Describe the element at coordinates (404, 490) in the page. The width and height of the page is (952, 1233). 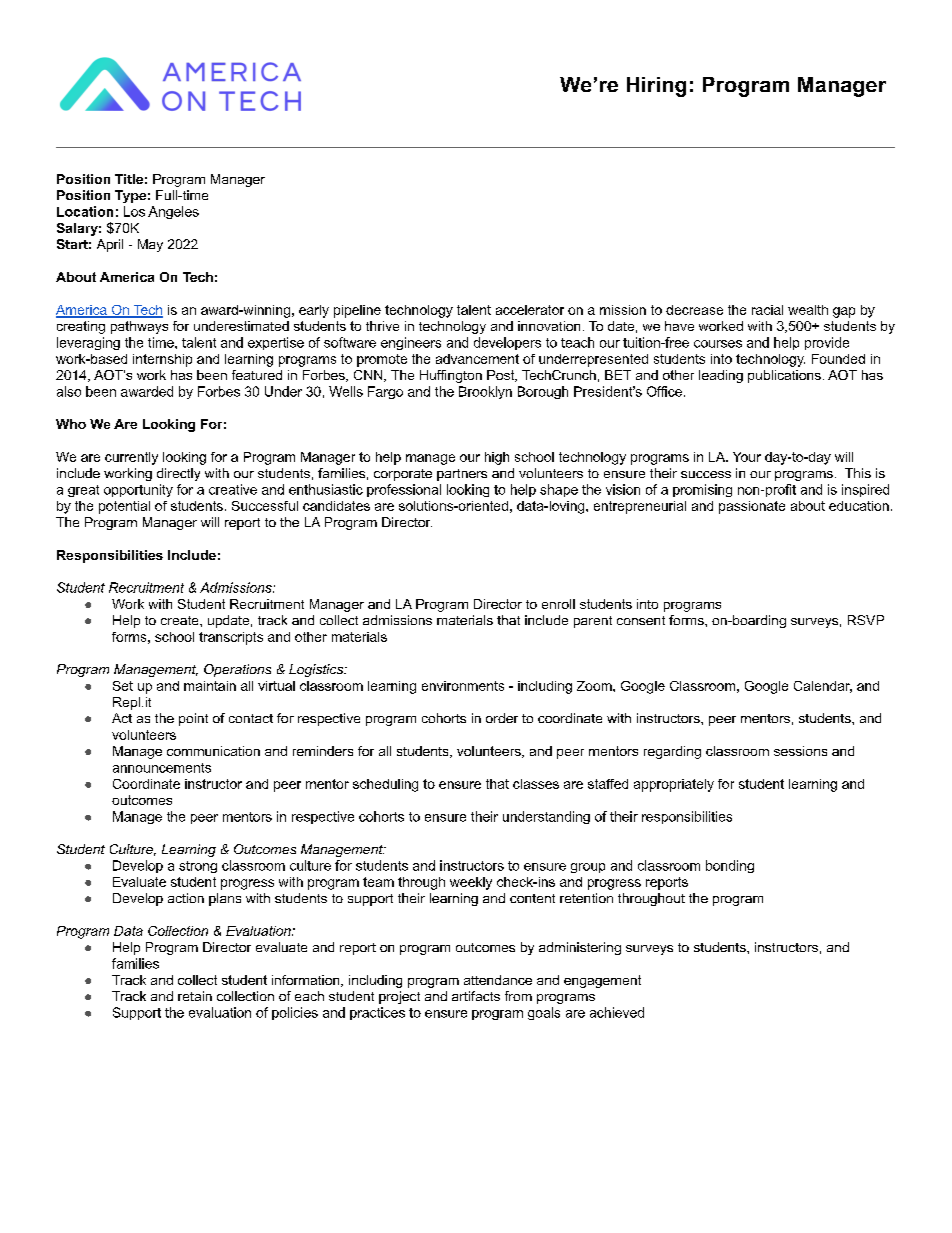
I see `professional` at that location.
